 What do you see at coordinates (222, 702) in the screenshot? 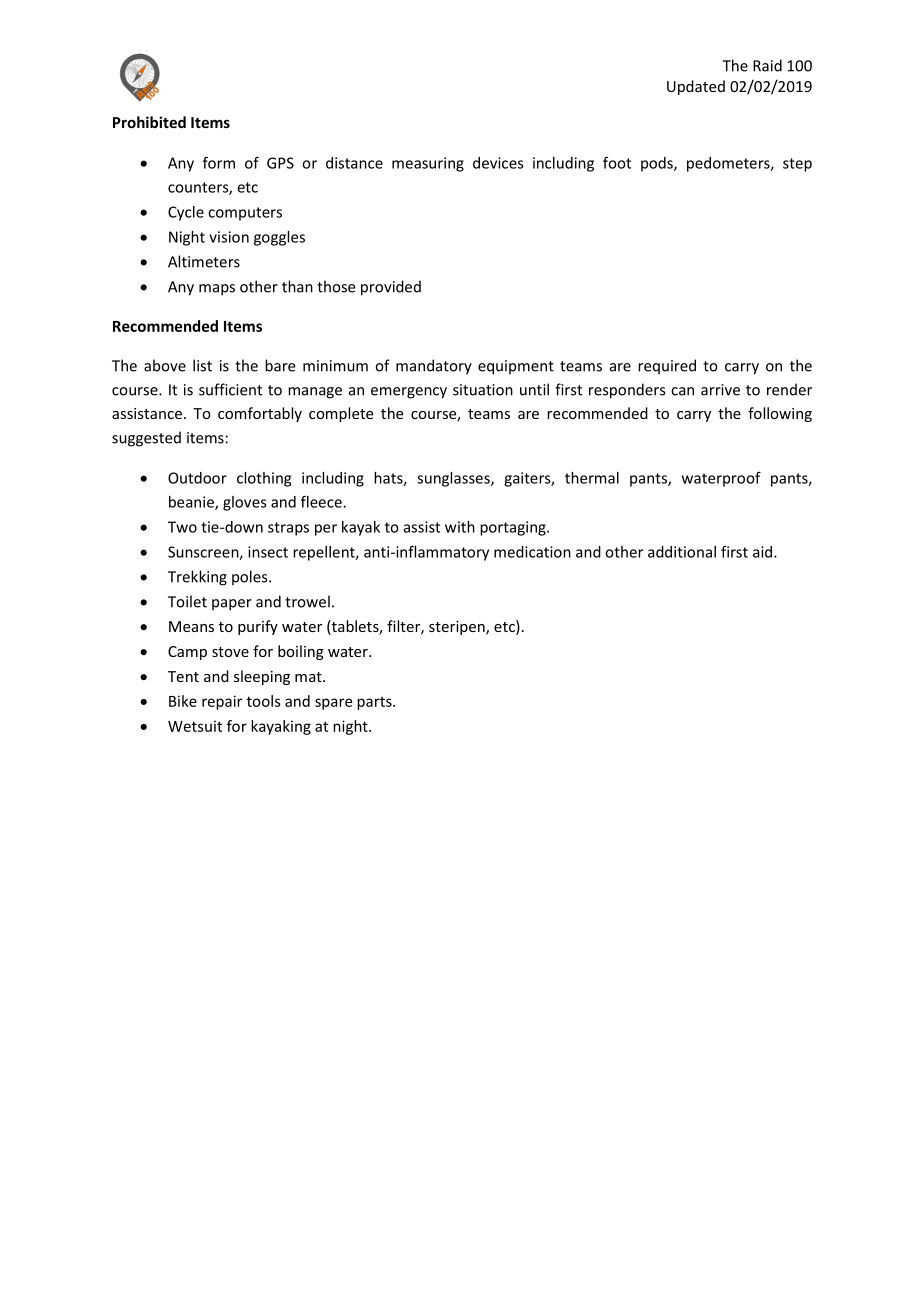
I see `repair` at bounding box center [222, 702].
